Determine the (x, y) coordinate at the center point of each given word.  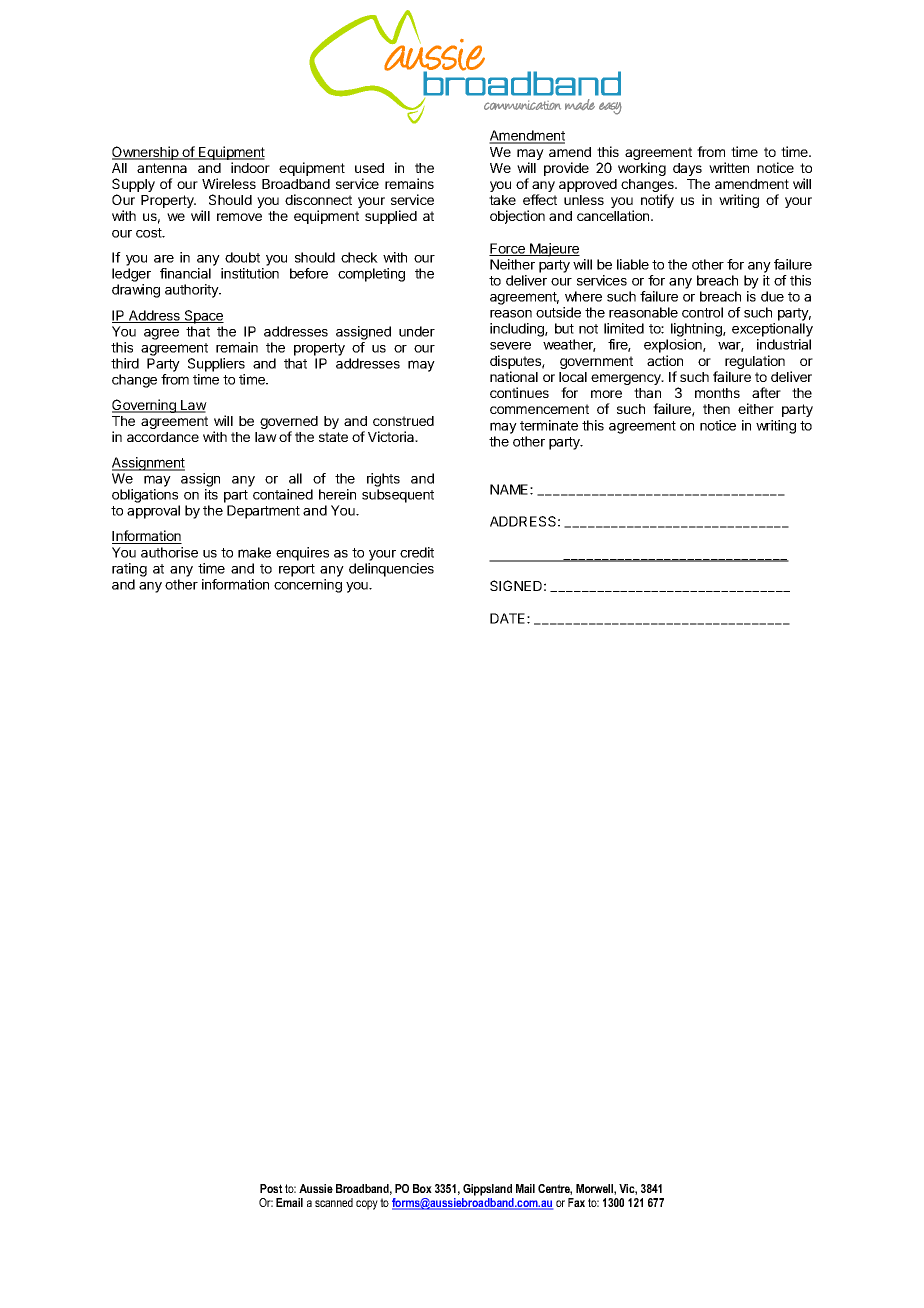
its (211, 494)
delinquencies (391, 570)
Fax (576, 1202)
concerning (308, 586)
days (687, 169)
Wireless (229, 183)
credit (417, 552)
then (716, 409)
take (502, 200)
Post (271, 1188)
